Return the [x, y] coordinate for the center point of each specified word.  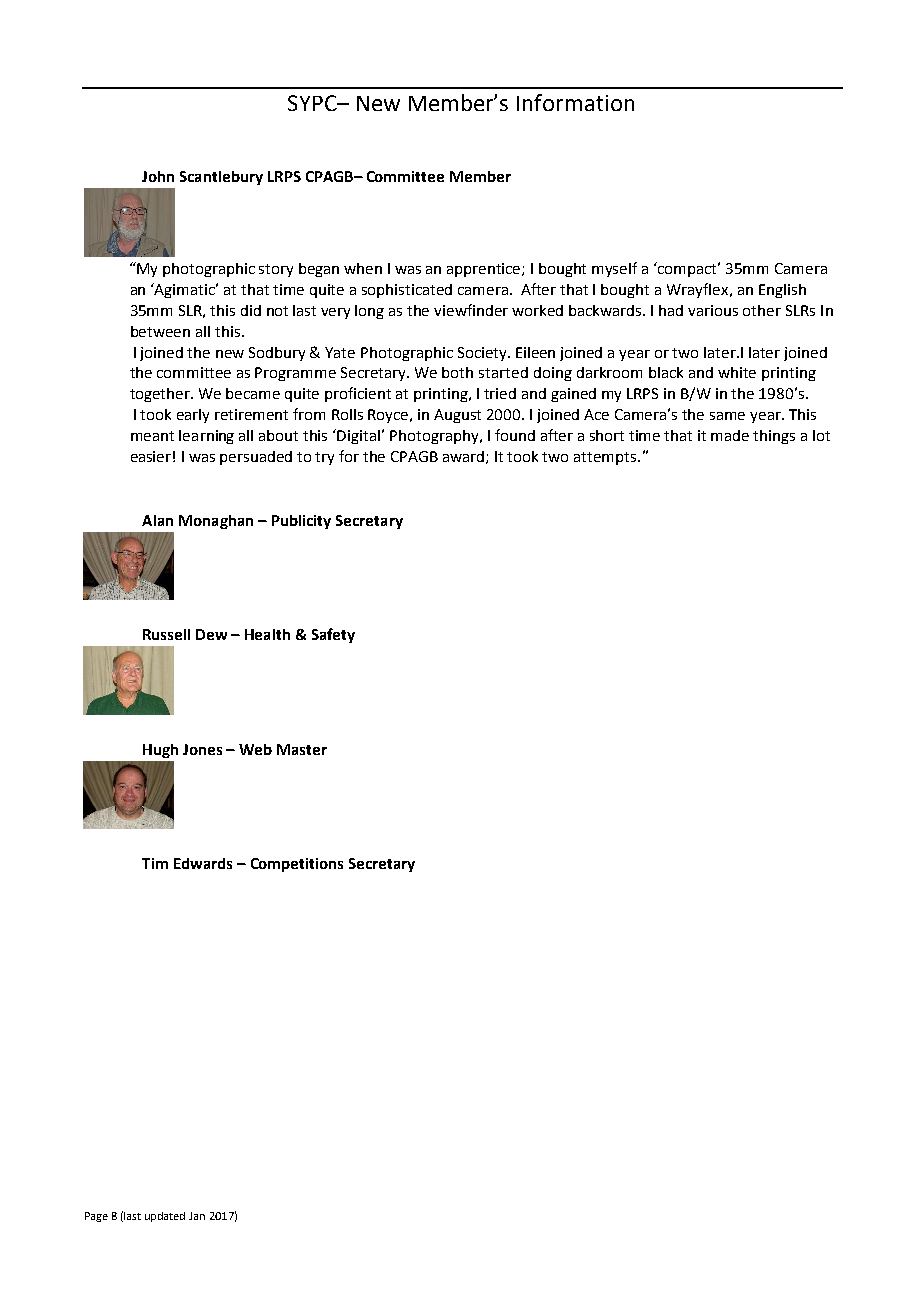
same [727, 416]
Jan [197, 1216]
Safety [333, 635]
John [158, 176]
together [161, 395]
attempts [606, 458]
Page [96, 1217]
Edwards [203, 863]
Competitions [297, 865]
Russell [166, 634]
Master [302, 749]
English [782, 291]
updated [165, 1217]
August [457, 416]
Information [575, 102]
